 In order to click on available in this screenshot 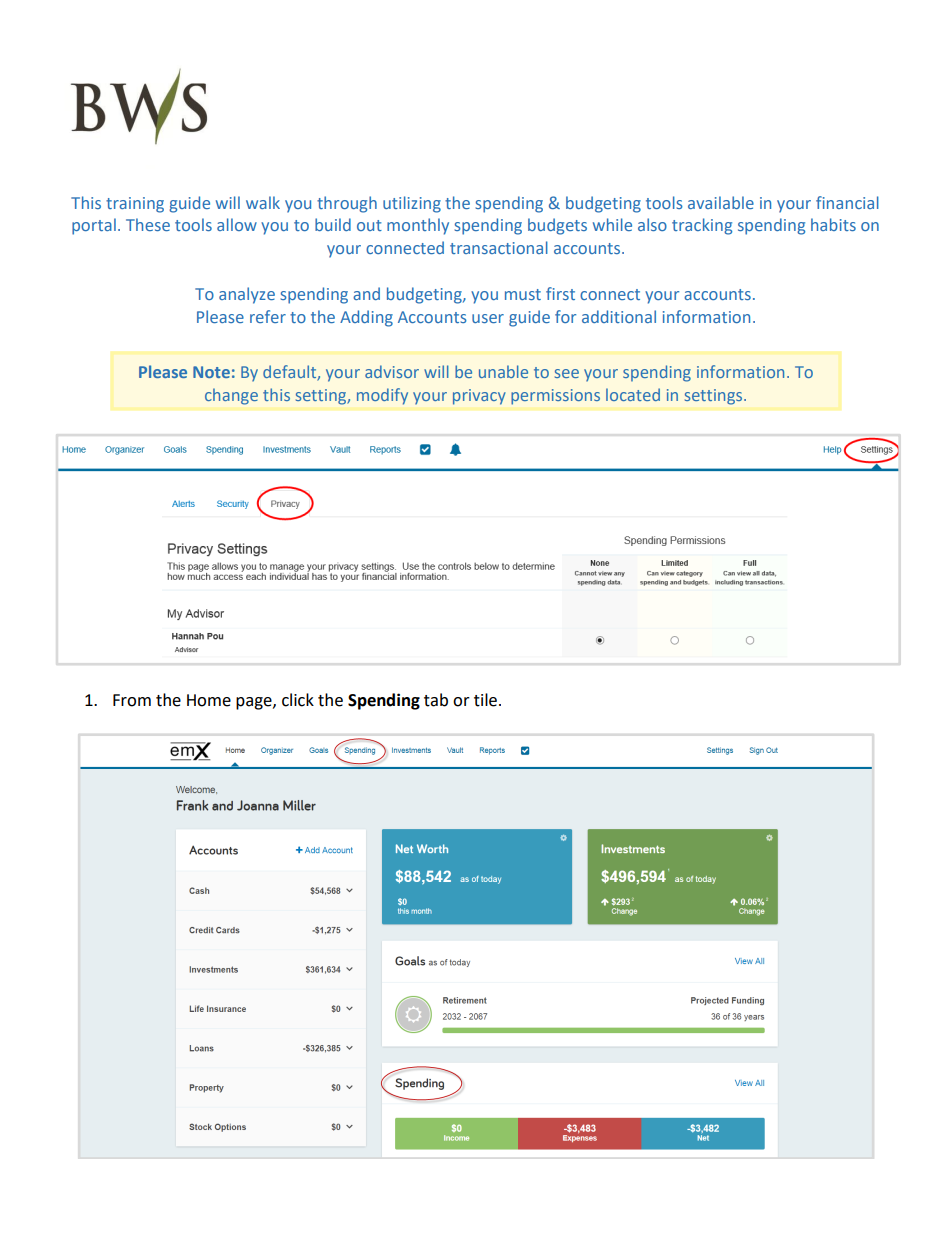, I will do `click(721, 202)`.
